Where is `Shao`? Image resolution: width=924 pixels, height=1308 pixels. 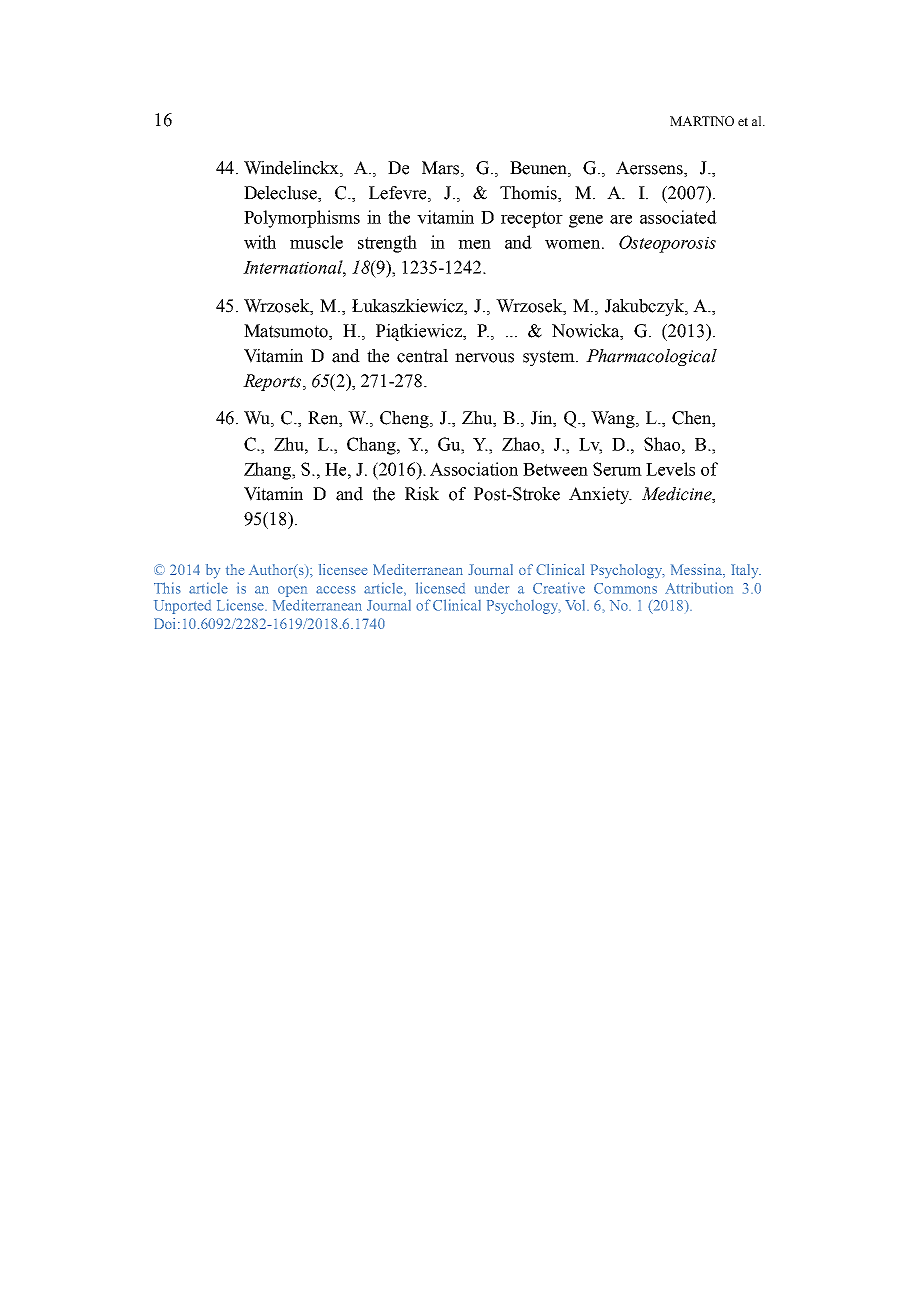 Shao is located at coordinates (663, 444).
